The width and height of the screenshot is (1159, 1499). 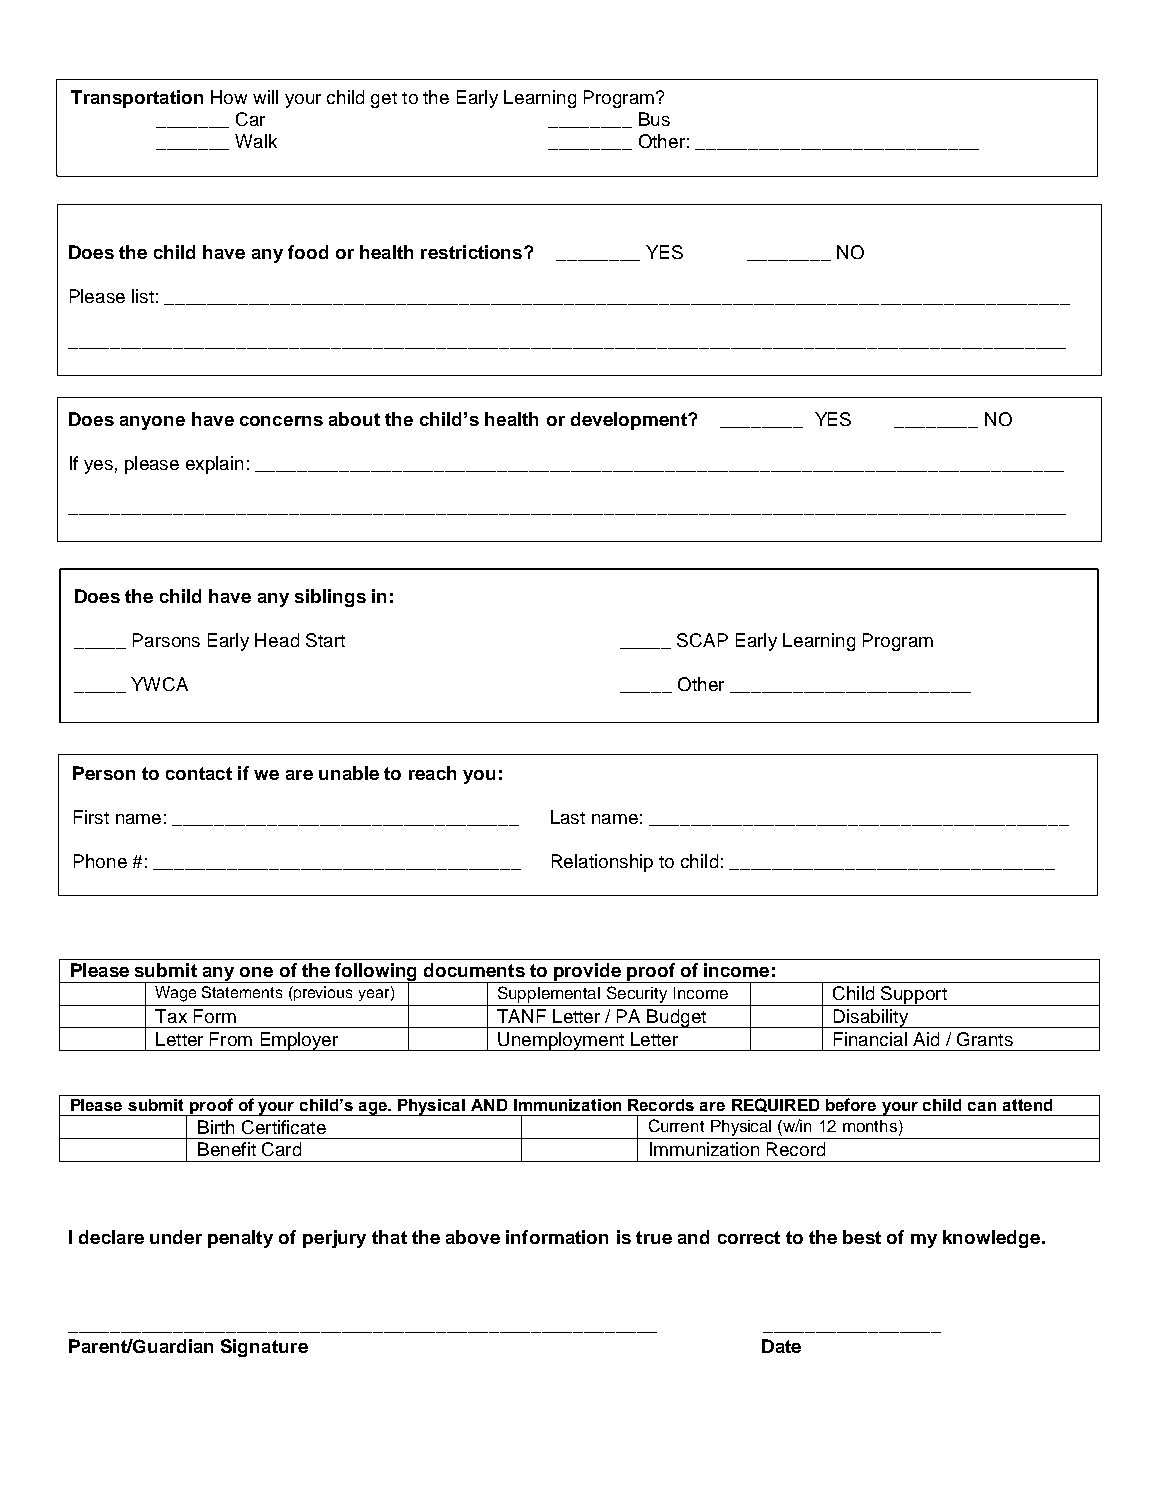 What do you see at coordinates (152, 423) in the screenshot?
I see `anyone` at bounding box center [152, 423].
